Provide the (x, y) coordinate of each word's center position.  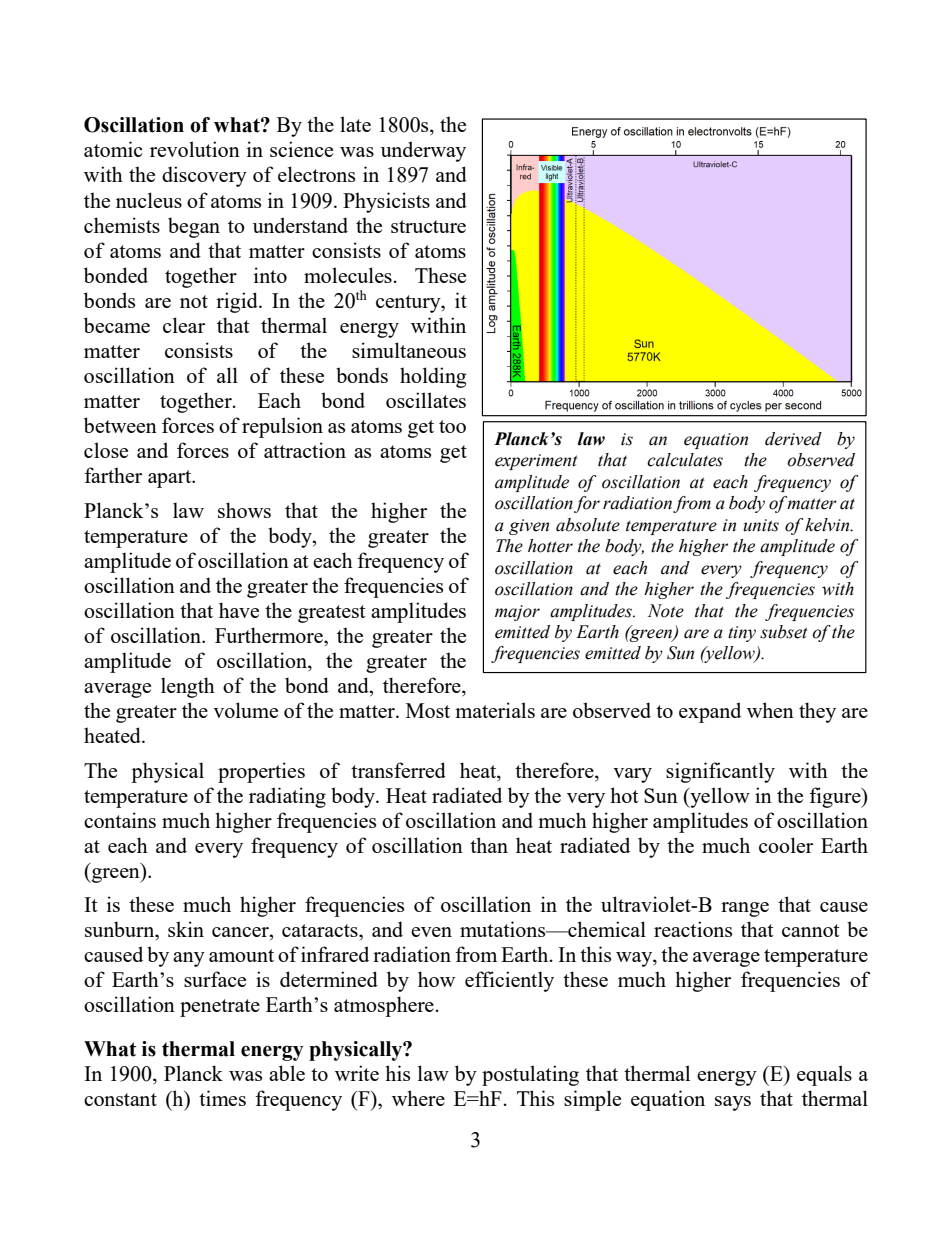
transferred (398, 770)
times (222, 1098)
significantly (720, 772)
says (733, 1103)
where (418, 1098)
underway (423, 151)
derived (793, 439)
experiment (536, 462)
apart (171, 479)
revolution (195, 149)
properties (261, 772)
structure (428, 226)
